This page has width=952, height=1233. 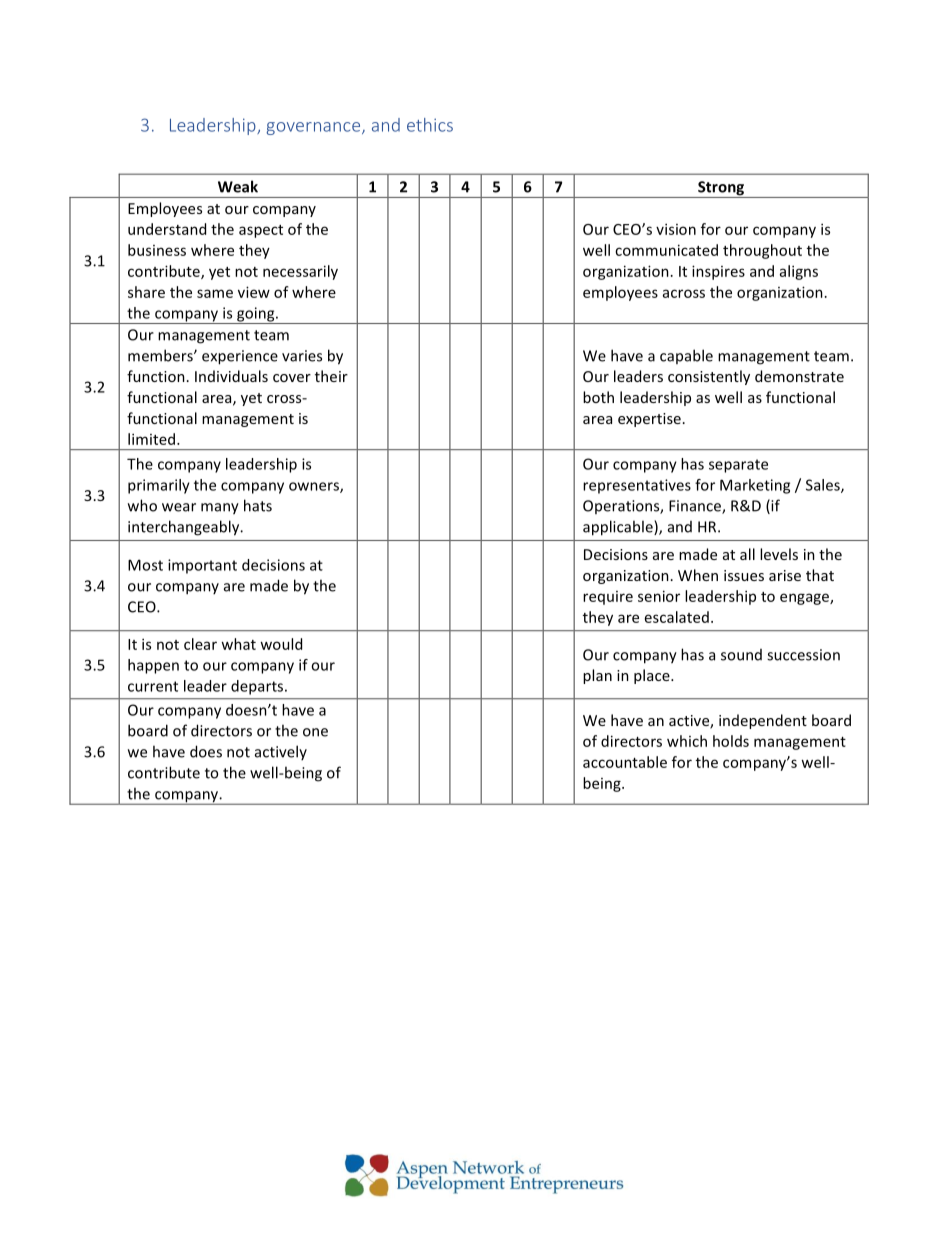 What do you see at coordinates (721, 189) in the page?
I see `Strong` at bounding box center [721, 189].
